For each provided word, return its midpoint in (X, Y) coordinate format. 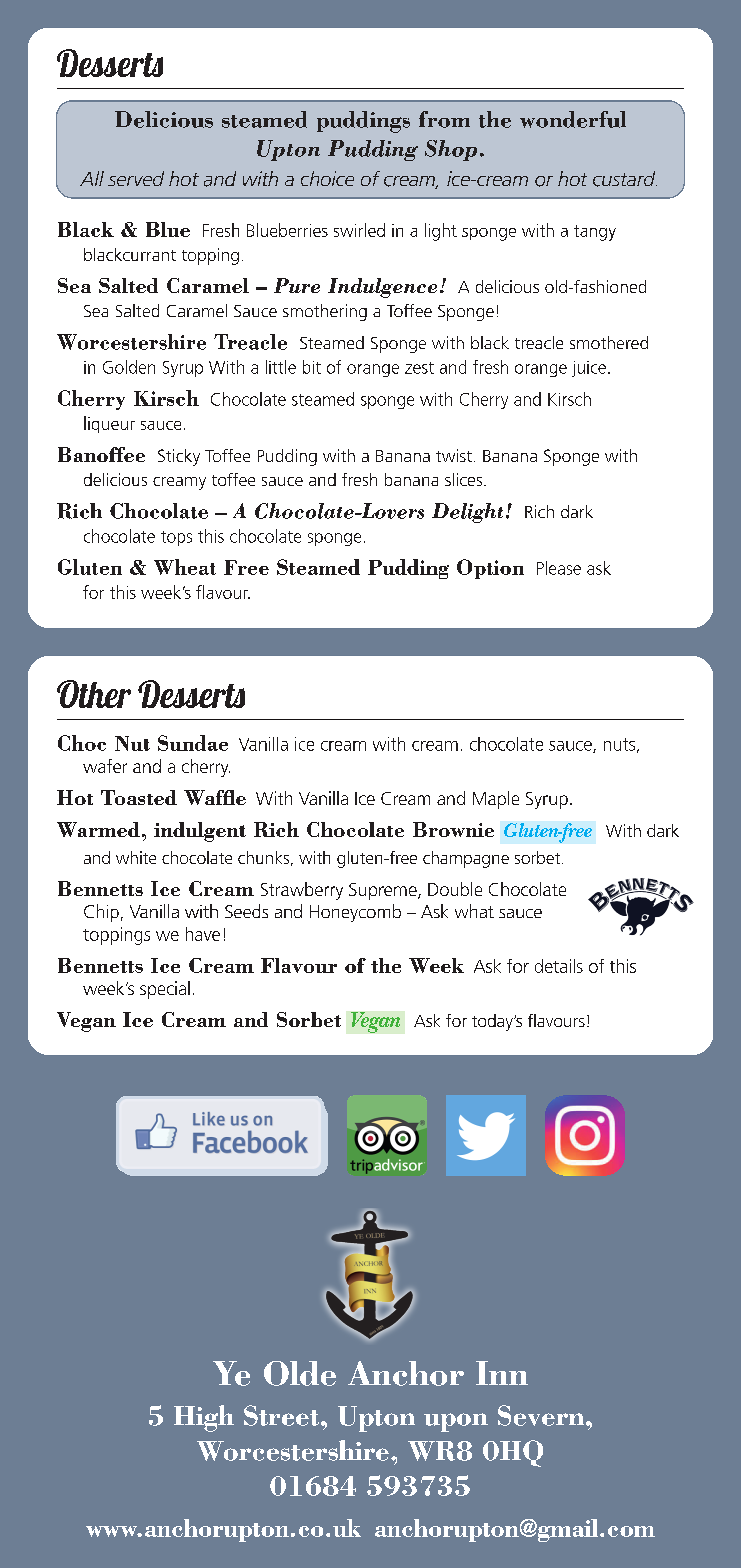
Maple (496, 800)
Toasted (139, 797)
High (204, 1418)
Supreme (384, 891)
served (136, 178)
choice (327, 178)
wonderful (573, 119)
